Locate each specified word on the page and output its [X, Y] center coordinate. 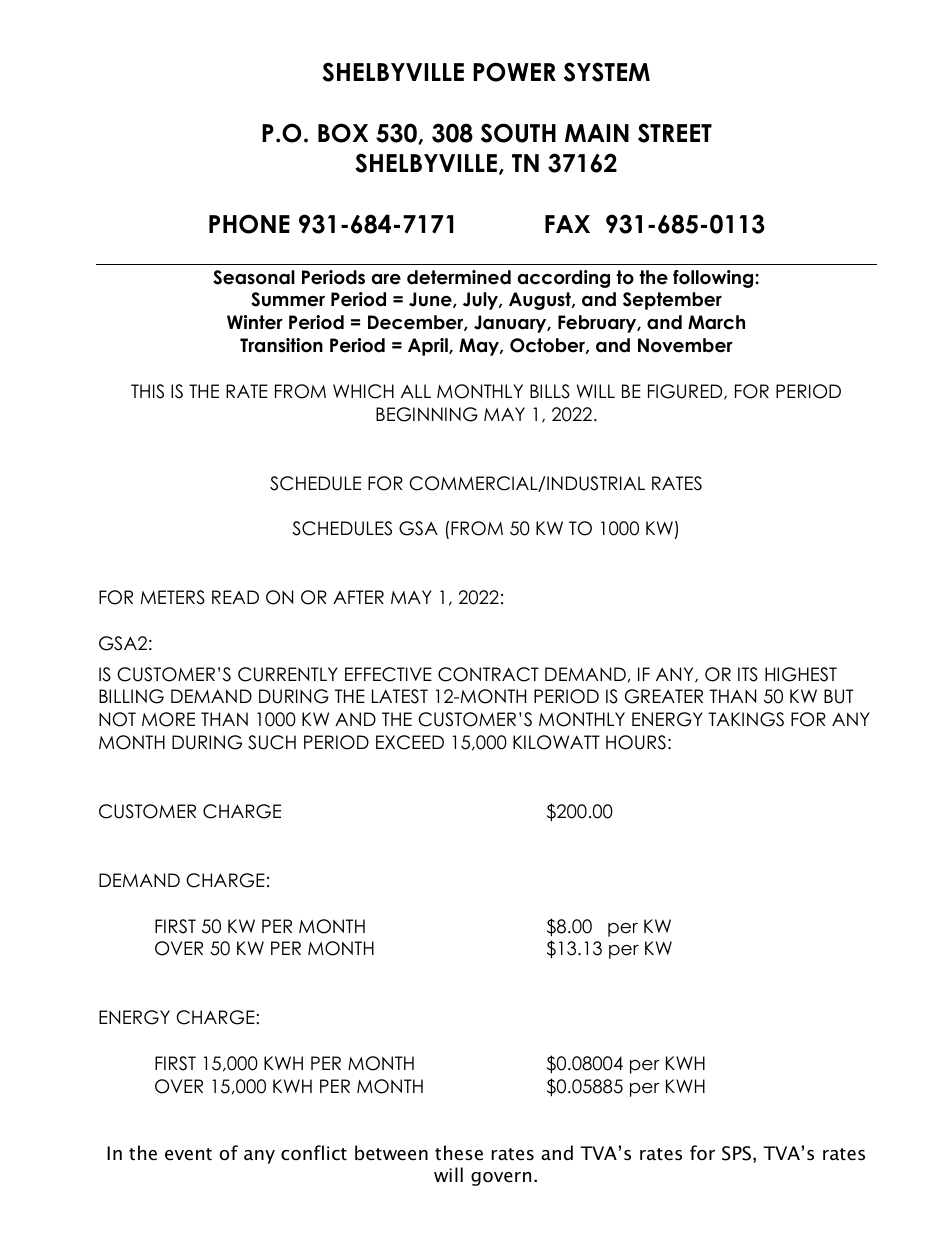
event [188, 1154]
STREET [675, 133]
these [459, 1153]
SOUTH [518, 133]
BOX [343, 133]
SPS [736, 1153]
